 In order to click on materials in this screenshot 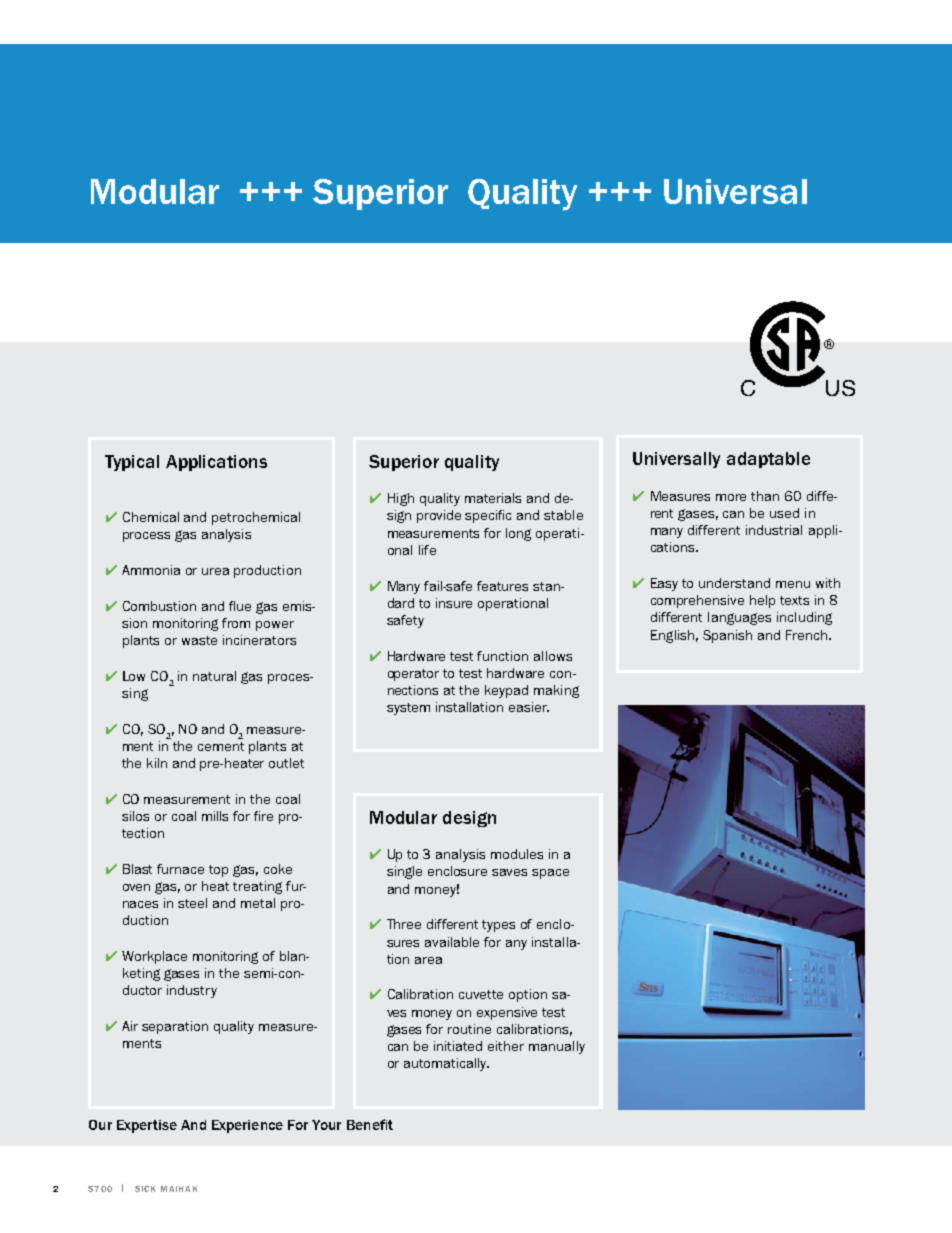, I will do `click(493, 498)`.
